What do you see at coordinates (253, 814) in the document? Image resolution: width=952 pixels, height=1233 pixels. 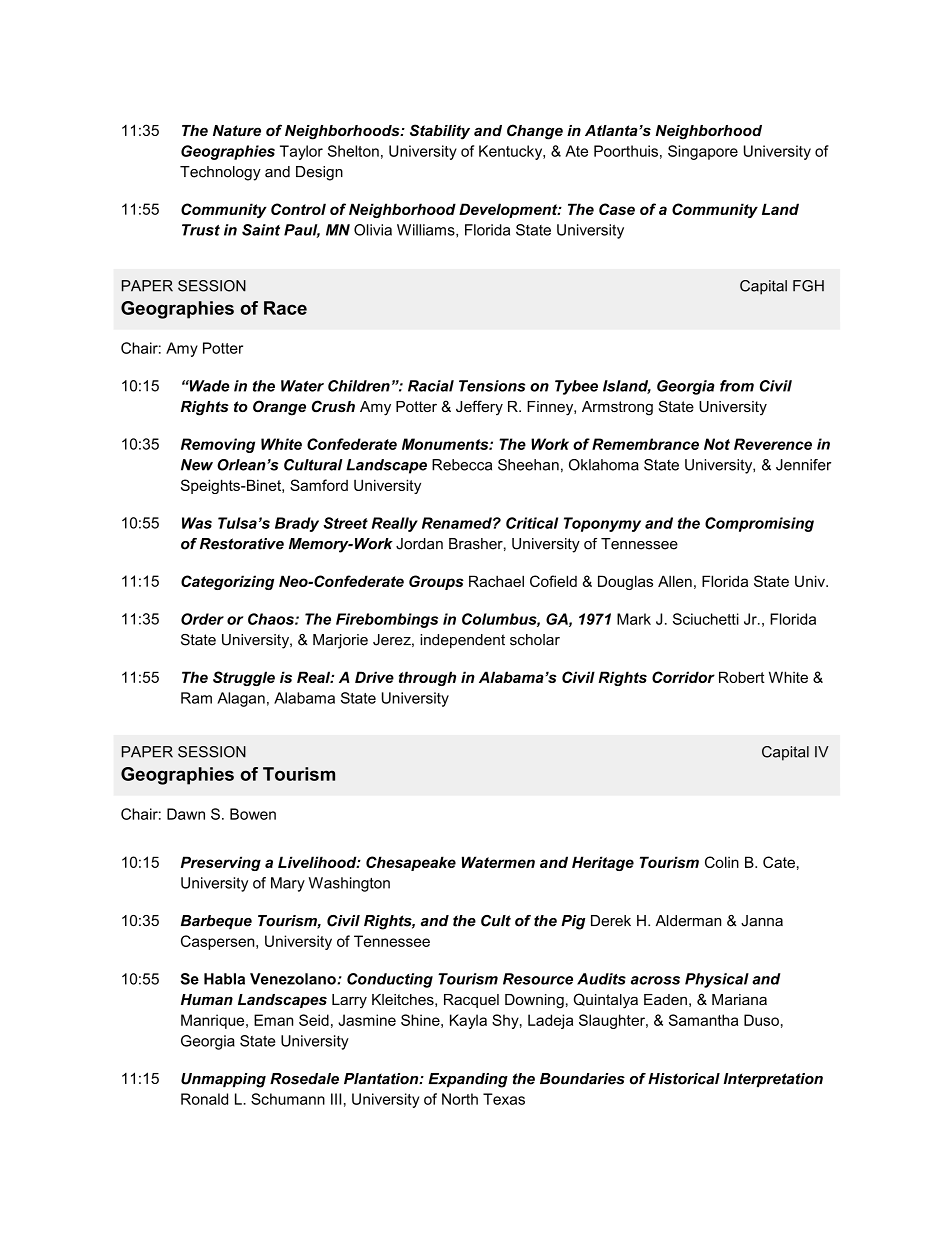 I see `Bowen` at bounding box center [253, 814].
